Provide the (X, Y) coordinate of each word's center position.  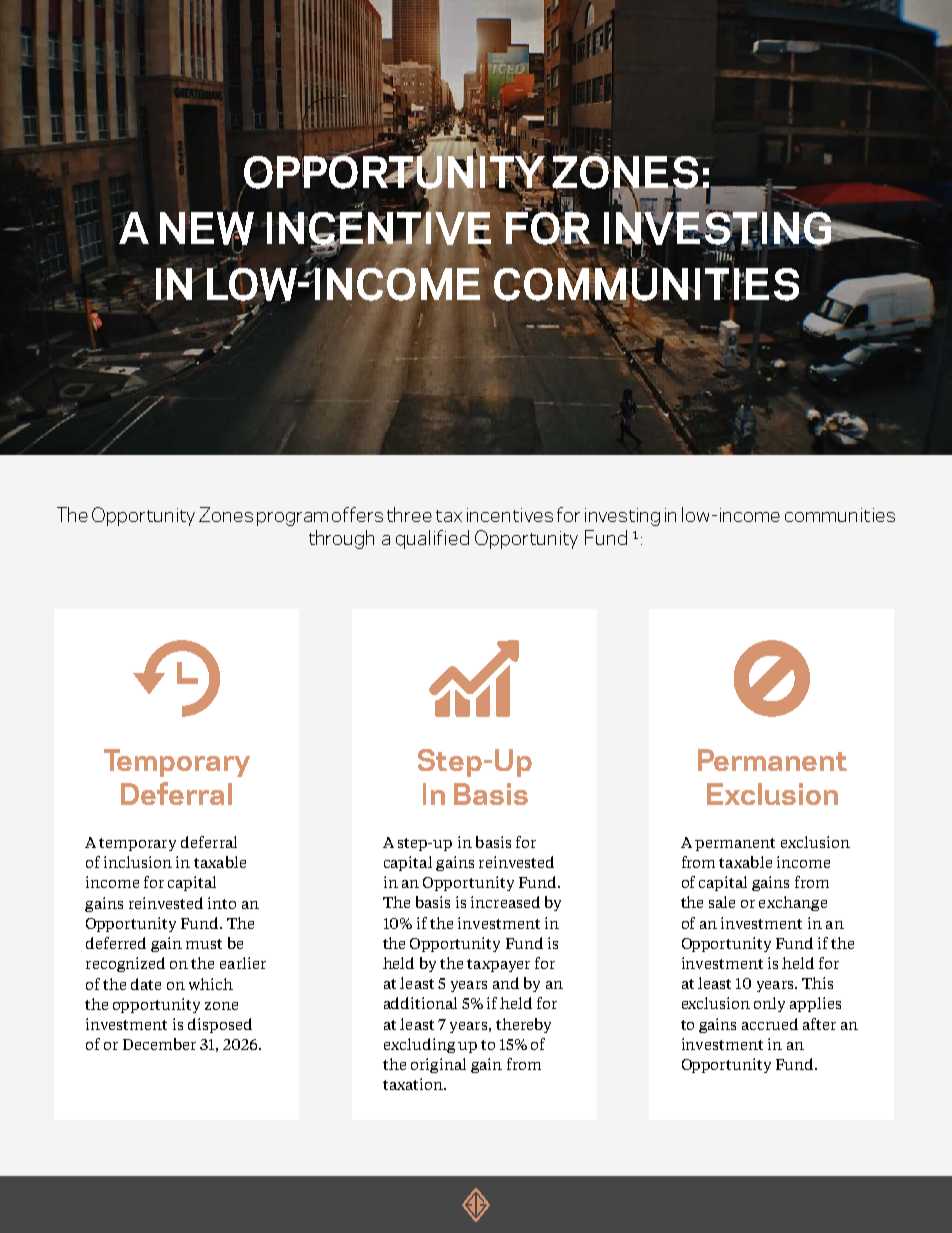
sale (722, 902)
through (341, 539)
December (159, 1044)
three (409, 514)
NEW (207, 228)
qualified (432, 539)
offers (357, 514)
